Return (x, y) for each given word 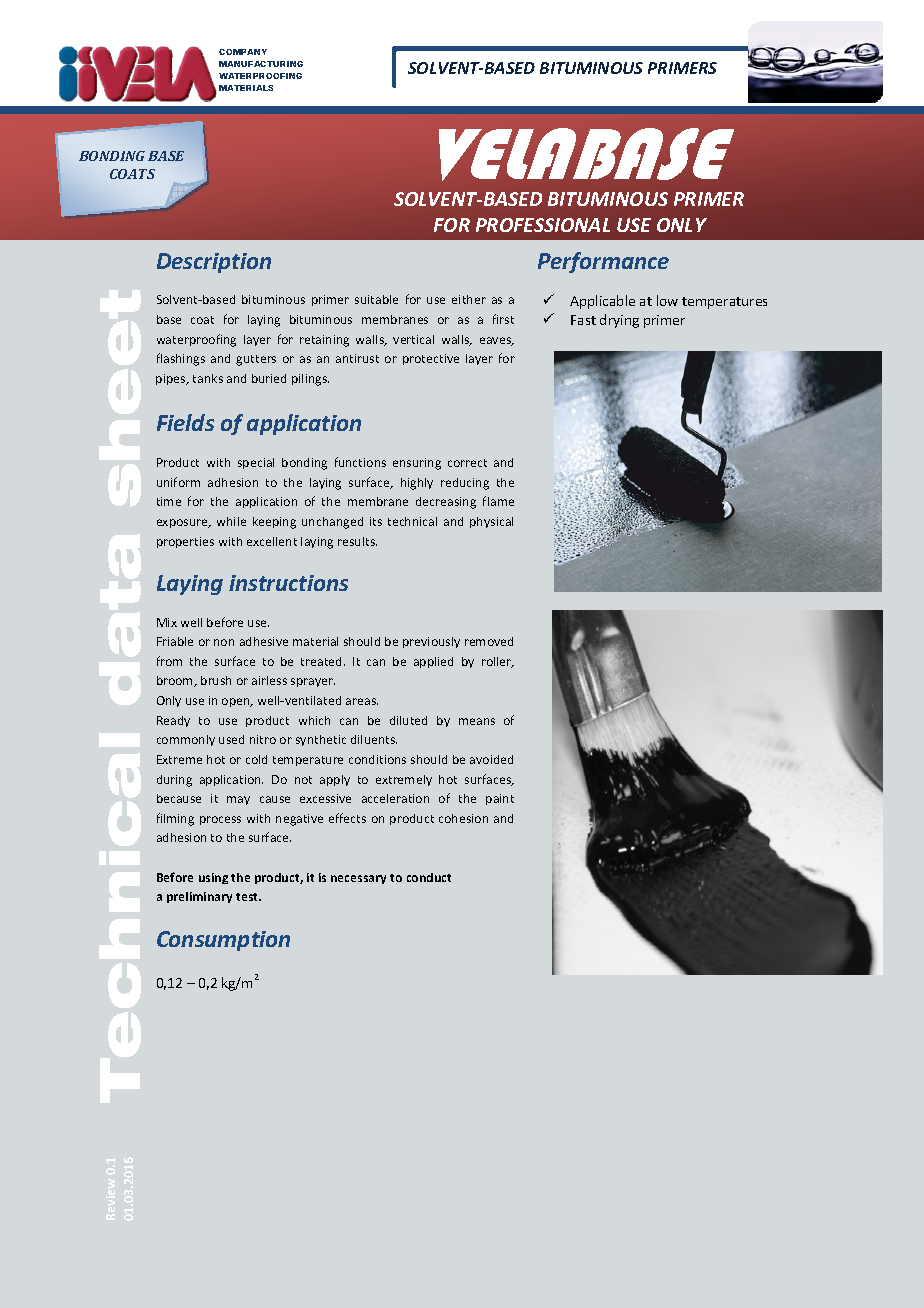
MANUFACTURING (261, 64)
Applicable (602, 302)
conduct (429, 877)
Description (214, 263)
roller (498, 662)
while (231, 521)
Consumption (223, 941)
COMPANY (243, 52)
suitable (376, 299)
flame (498, 501)
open (237, 702)
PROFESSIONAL (543, 225)
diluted (408, 720)
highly (417, 484)
